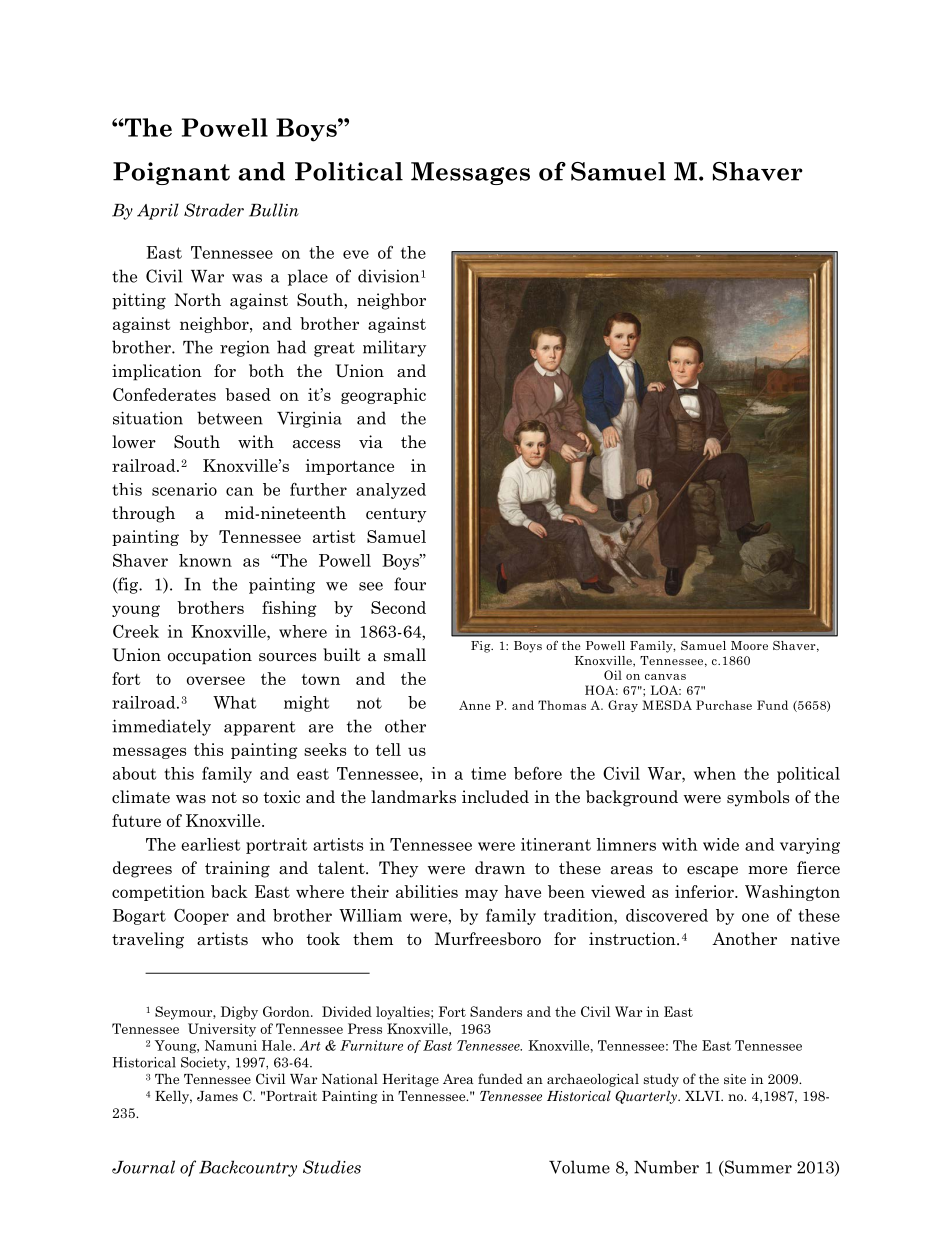 Image resolution: width=952 pixels, height=1233 pixels. Describe the element at coordinates (724, 705) in the image. I see `Purchase` at that location.
